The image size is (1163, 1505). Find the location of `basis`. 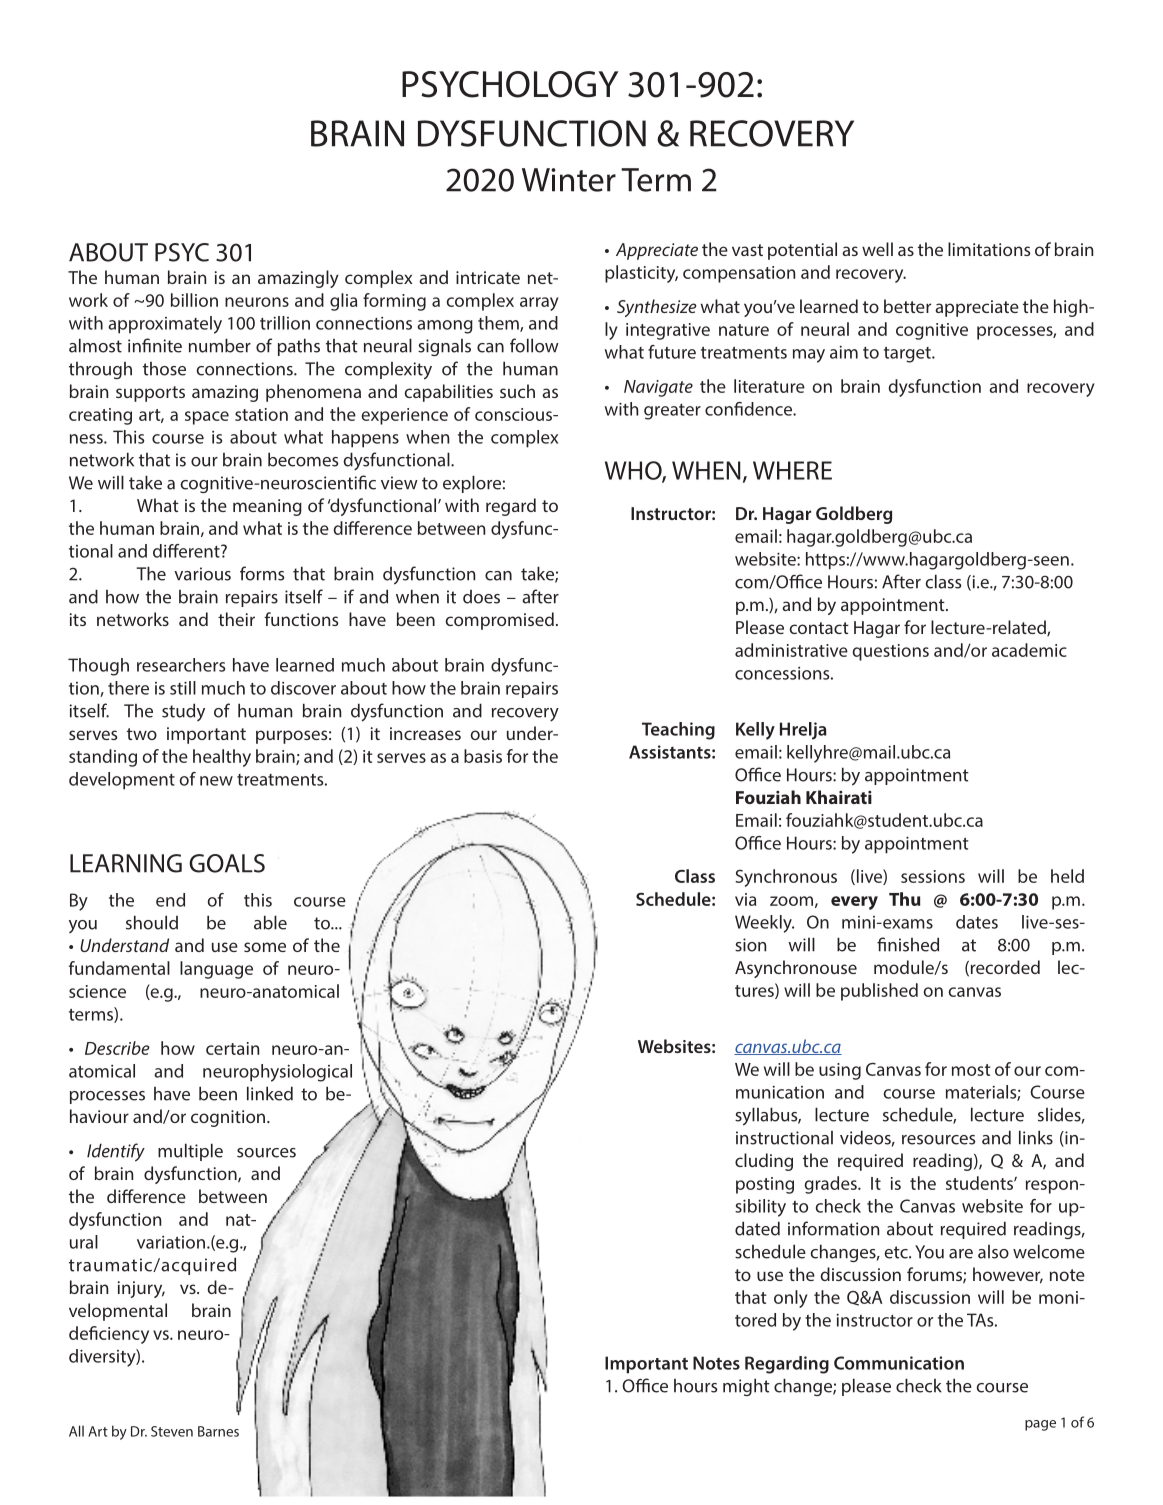

basis is located at coordinates (483, 756).
